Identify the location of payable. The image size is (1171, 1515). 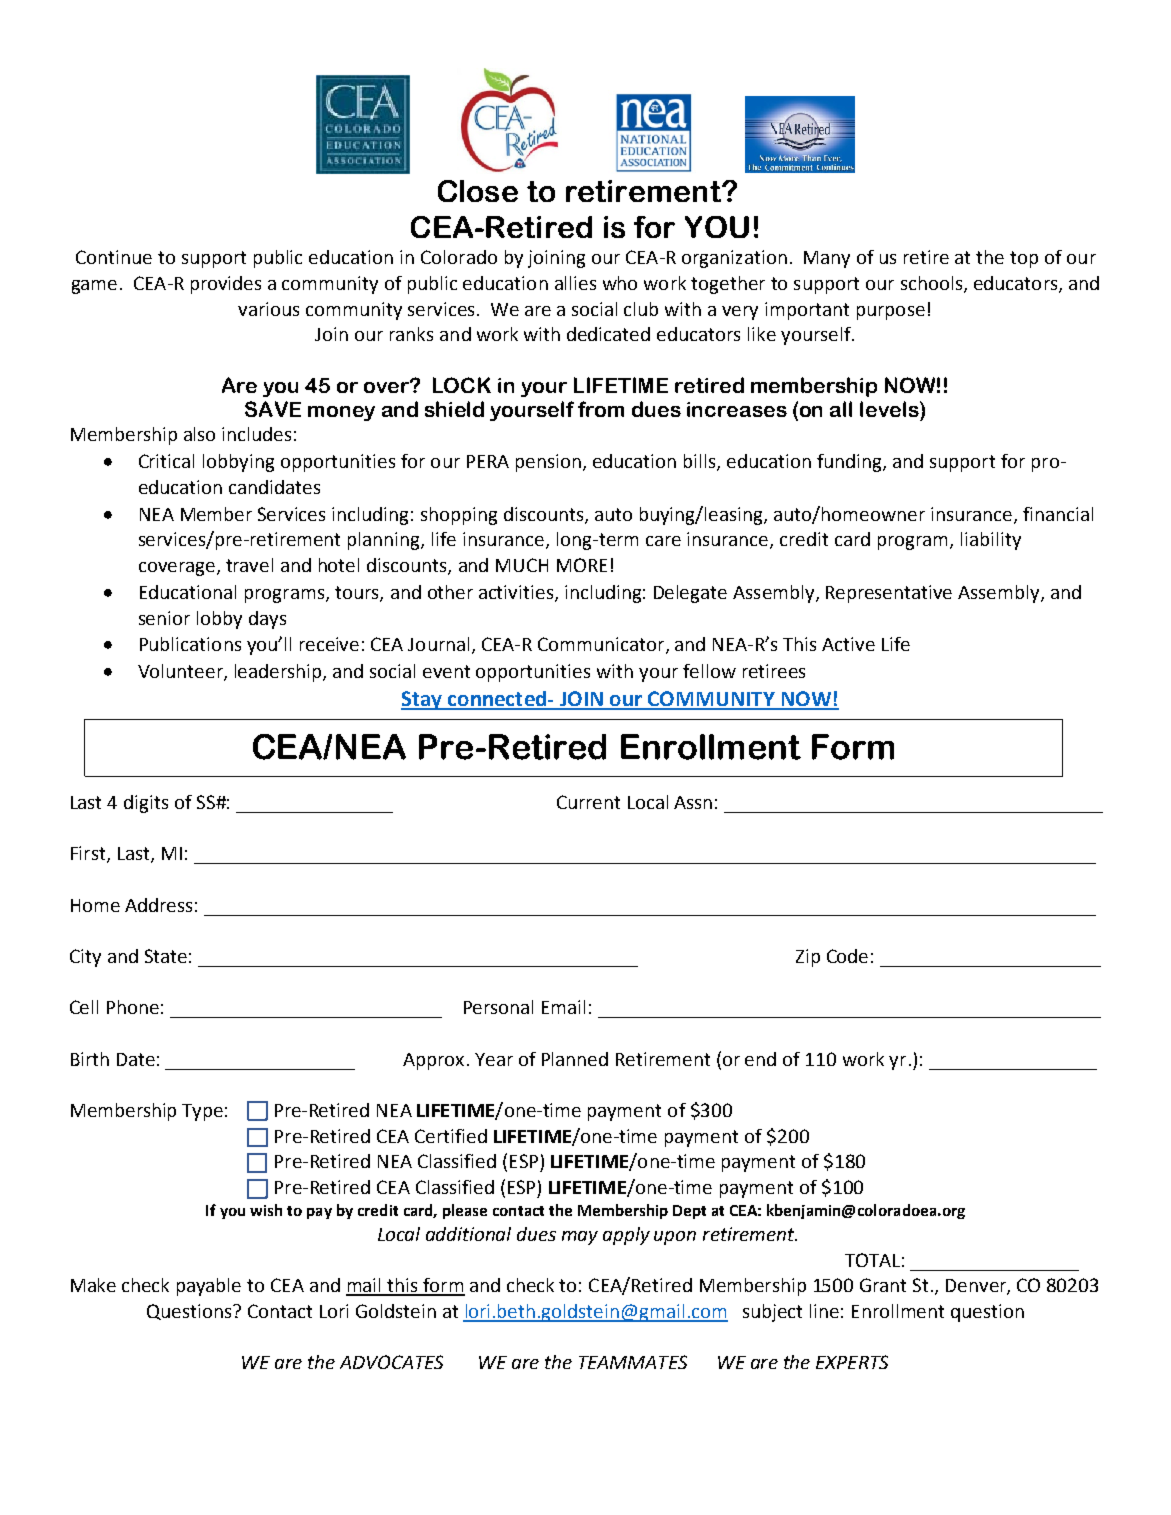
(209, 1287).
